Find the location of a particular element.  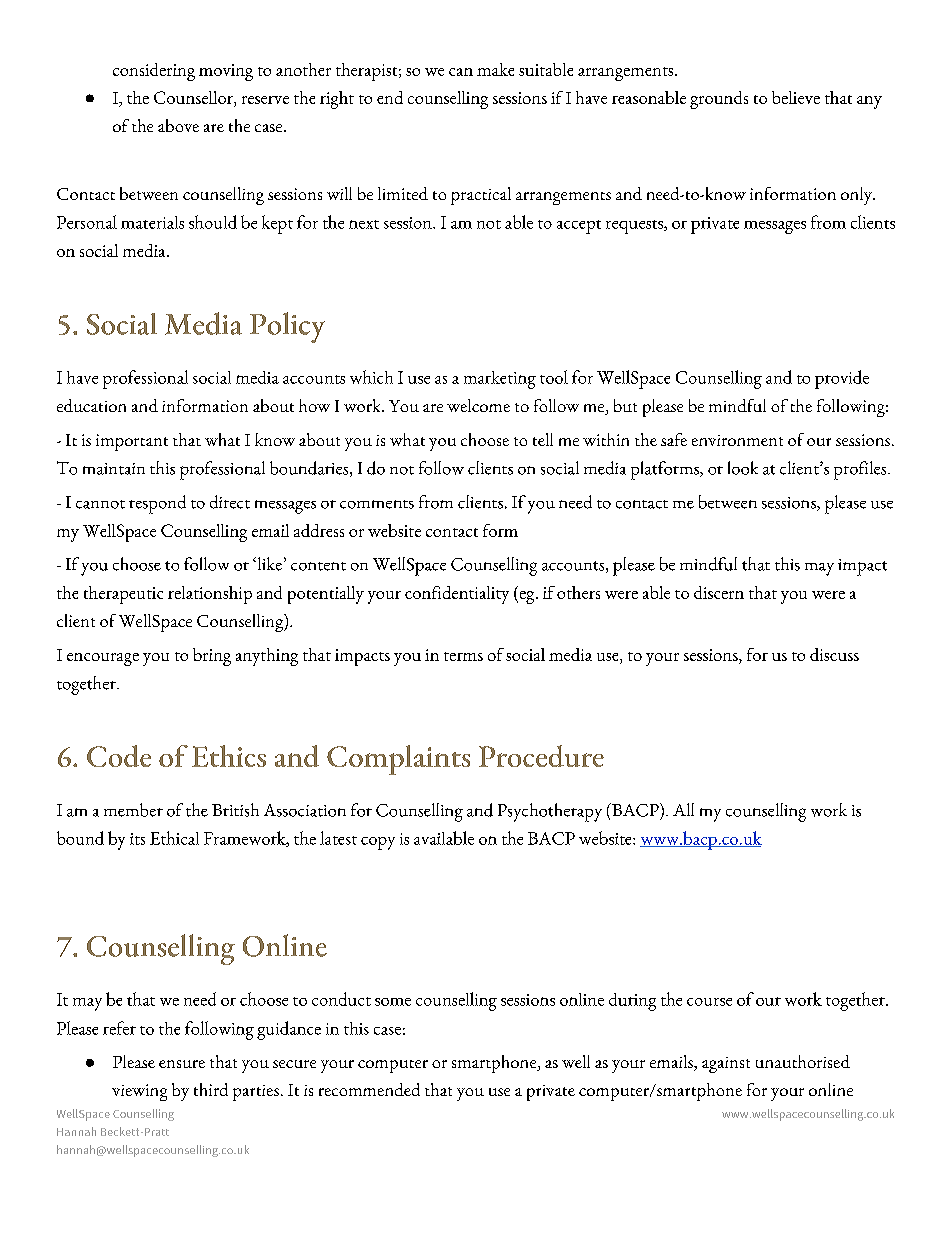

confidentiality is located at coordinates (457, 595).
